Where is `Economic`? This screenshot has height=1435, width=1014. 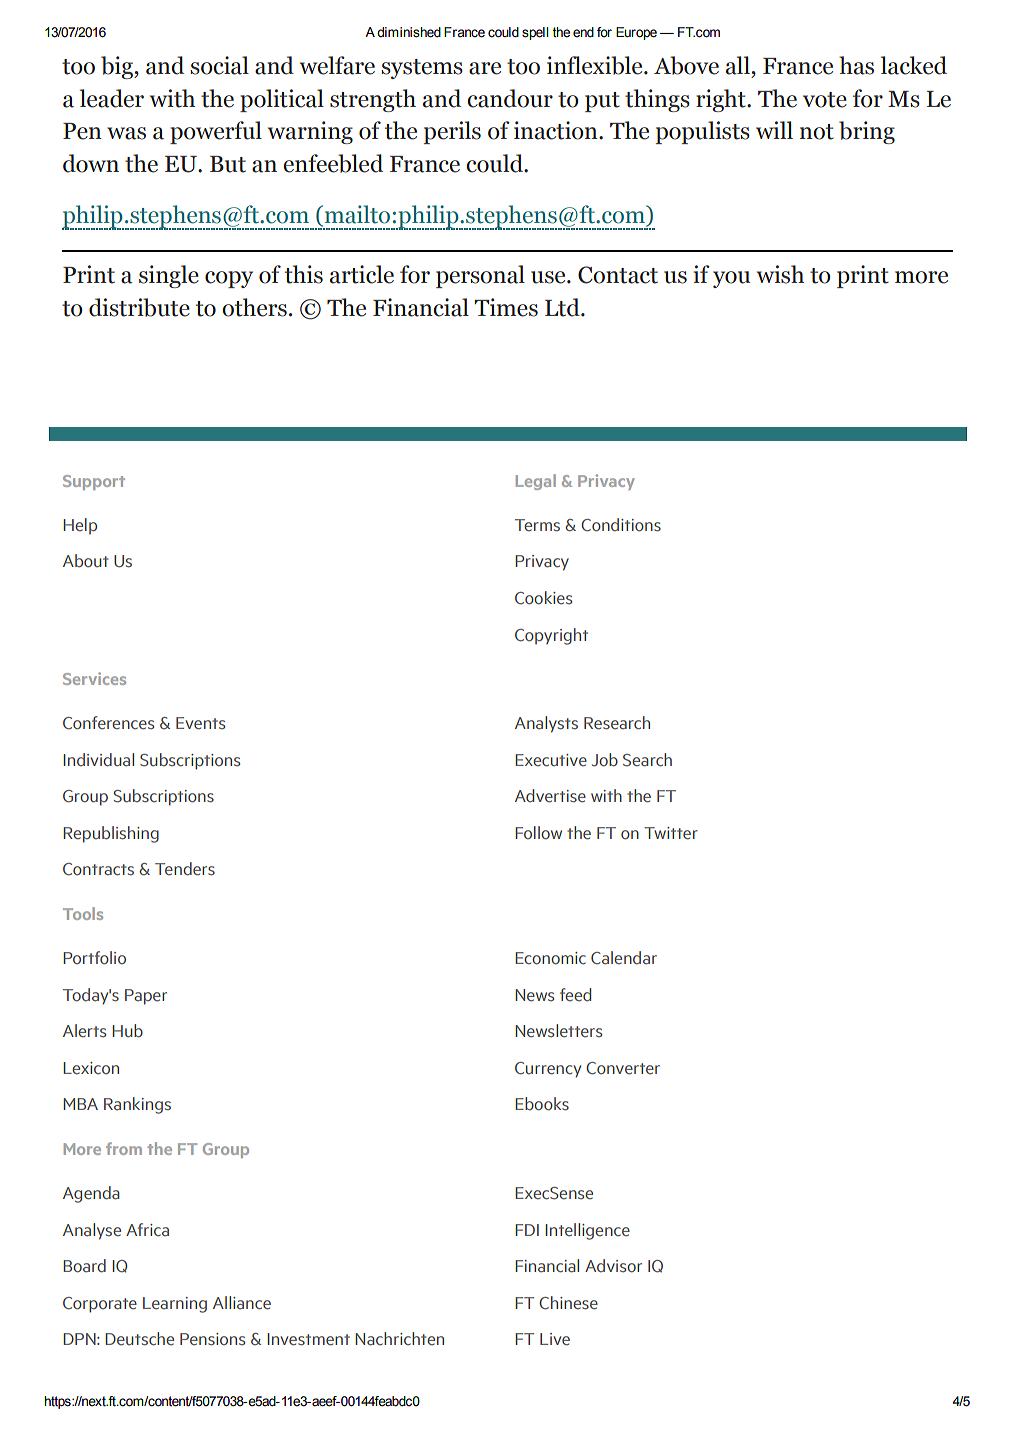
Economic is located at coordinates (550, 958).
